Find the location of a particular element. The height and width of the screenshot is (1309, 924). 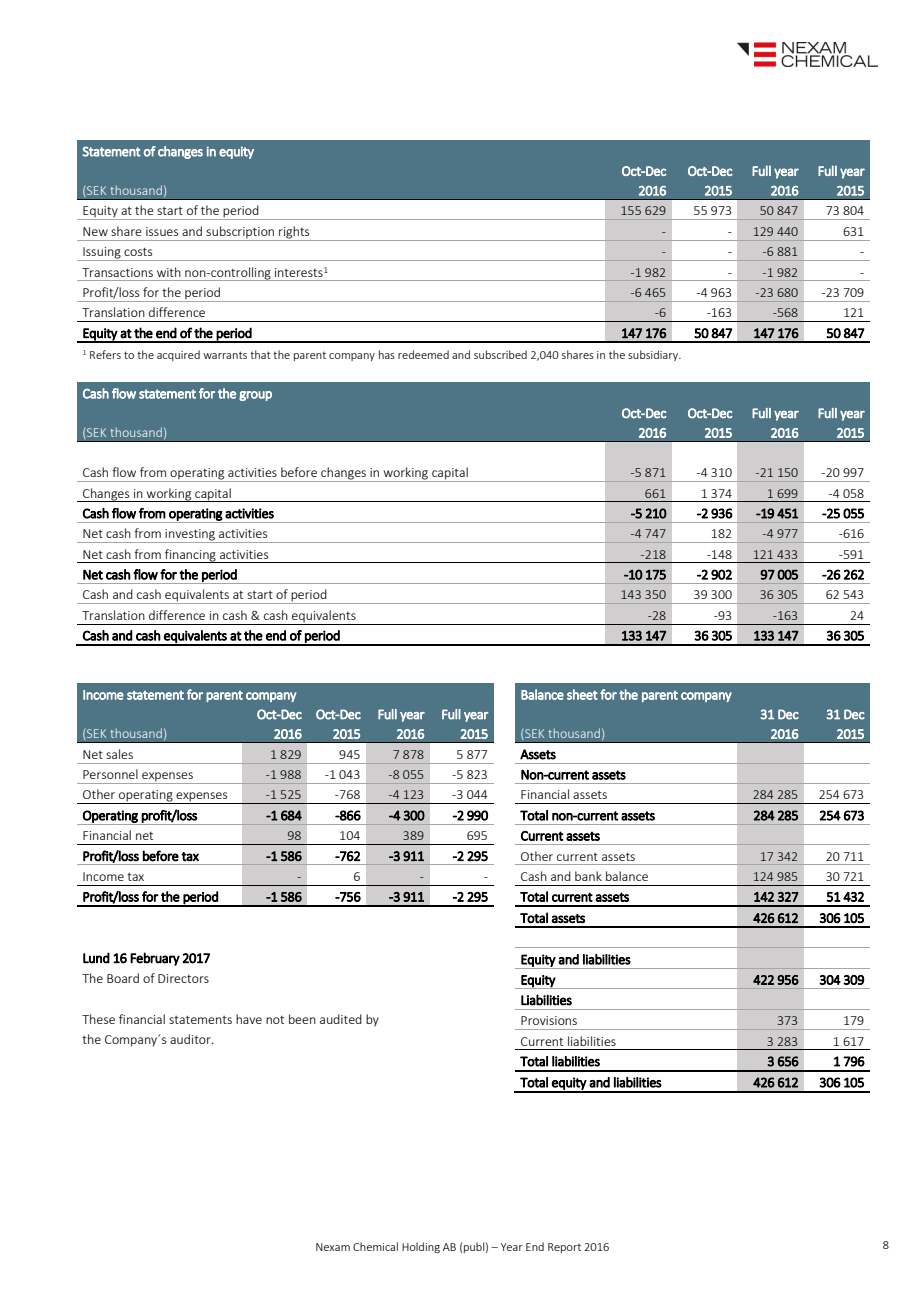

auditor is located at coordinates (191, 1039).
